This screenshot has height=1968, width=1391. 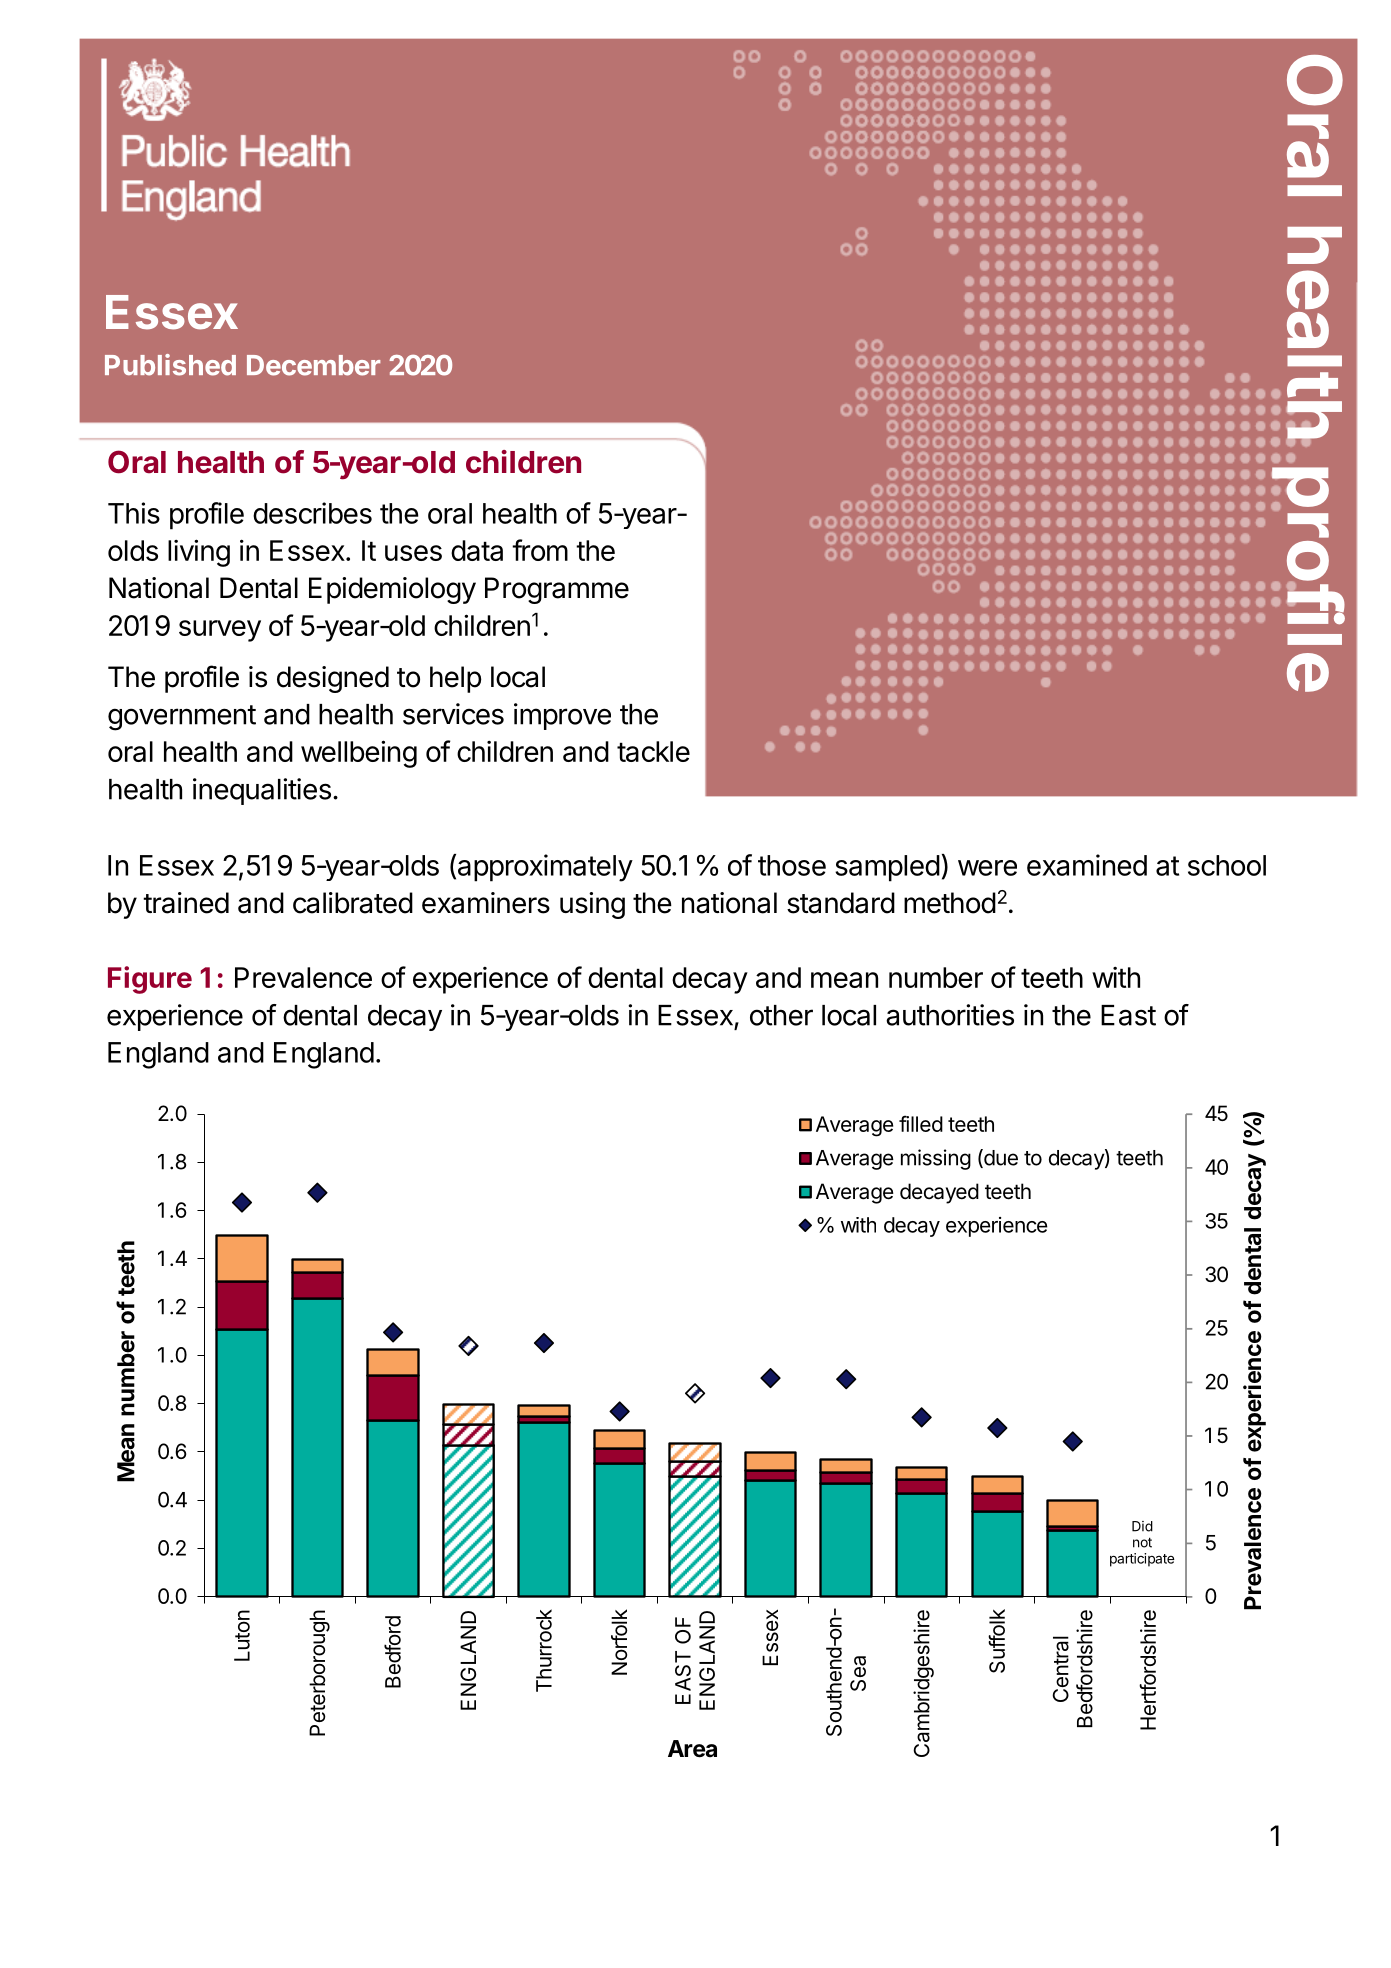 What do you see at coordinates (182, 718) in the screenshot?
I see `government` at bounding box center [182, 718].
